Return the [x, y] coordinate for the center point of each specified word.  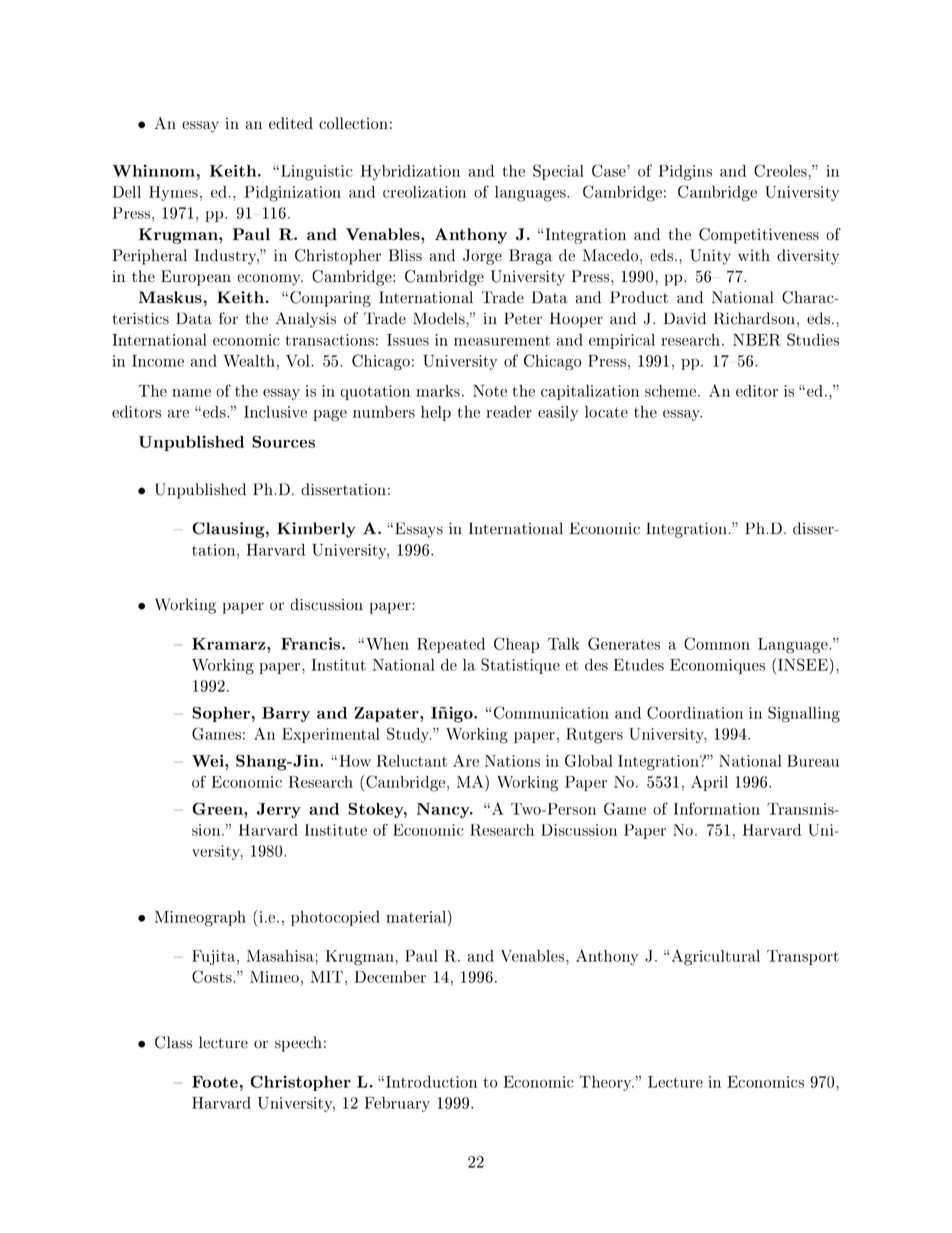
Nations [512, 761]
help [436, 413]
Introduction [431, 1082]
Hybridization [410, 172]
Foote [215, 1082]
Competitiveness [759, 236]
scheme [672, 391]
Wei [209, 760]
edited [291, 123]
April [709, 783]
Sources [283, 442]
